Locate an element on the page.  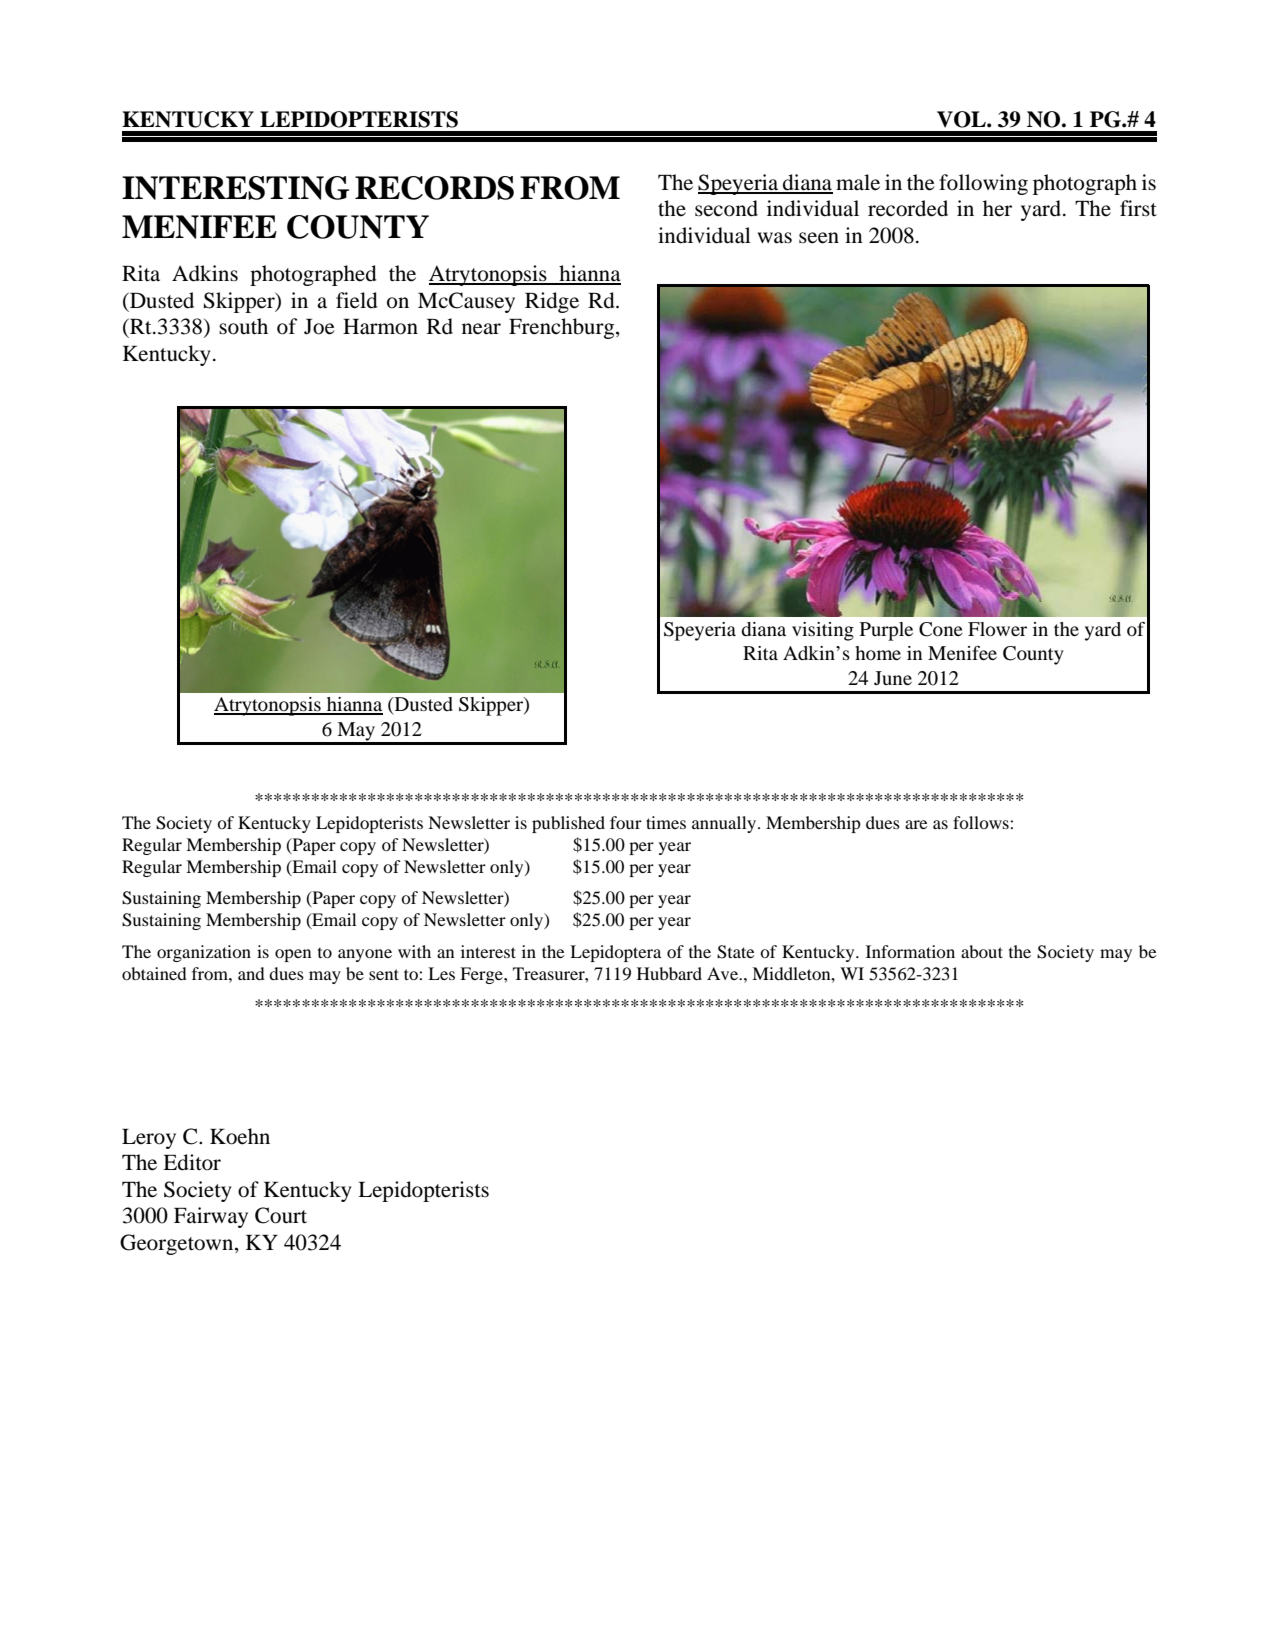
second is located at coordinates (726, 208).
